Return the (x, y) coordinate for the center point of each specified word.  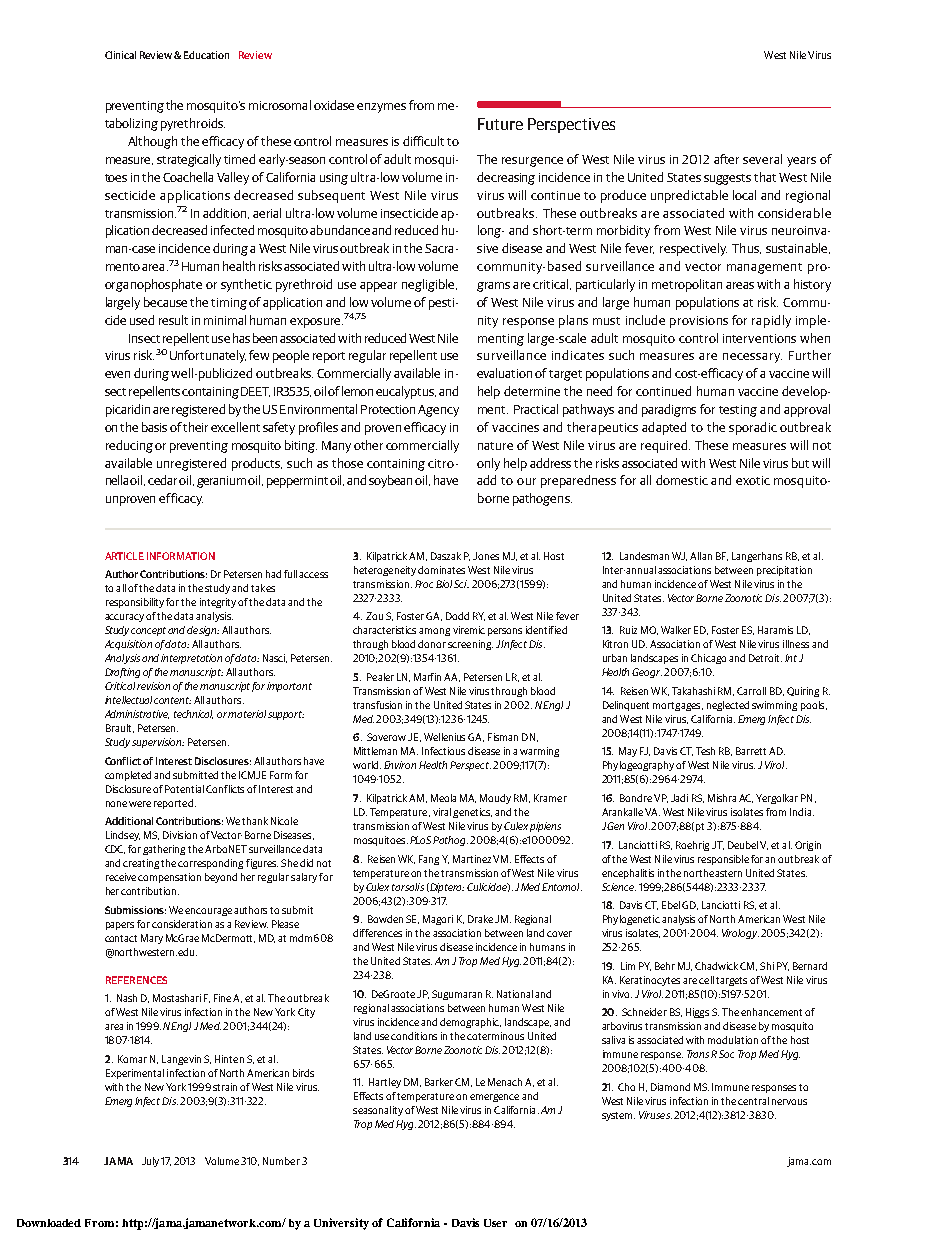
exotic (753, 480)
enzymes (381, 108)
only (488, 464)
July (152, 1162)
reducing (129, 446)
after (726, 159)
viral (442, 812)
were (140, 804)
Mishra (722, 798)
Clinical (120, 55)
